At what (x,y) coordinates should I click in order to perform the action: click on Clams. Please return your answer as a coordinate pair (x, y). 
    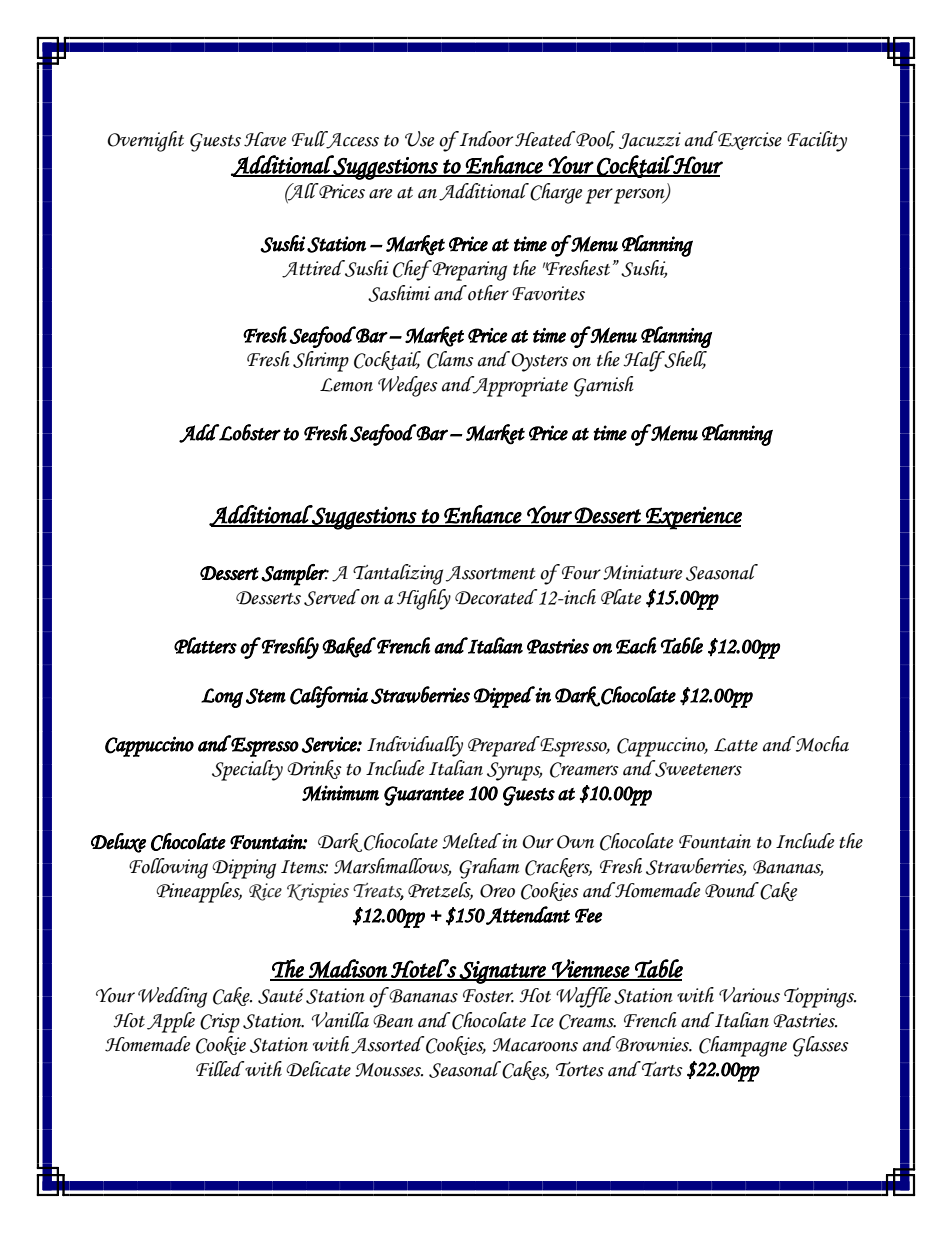
    Looking at the image, I should click on (450, 360).
